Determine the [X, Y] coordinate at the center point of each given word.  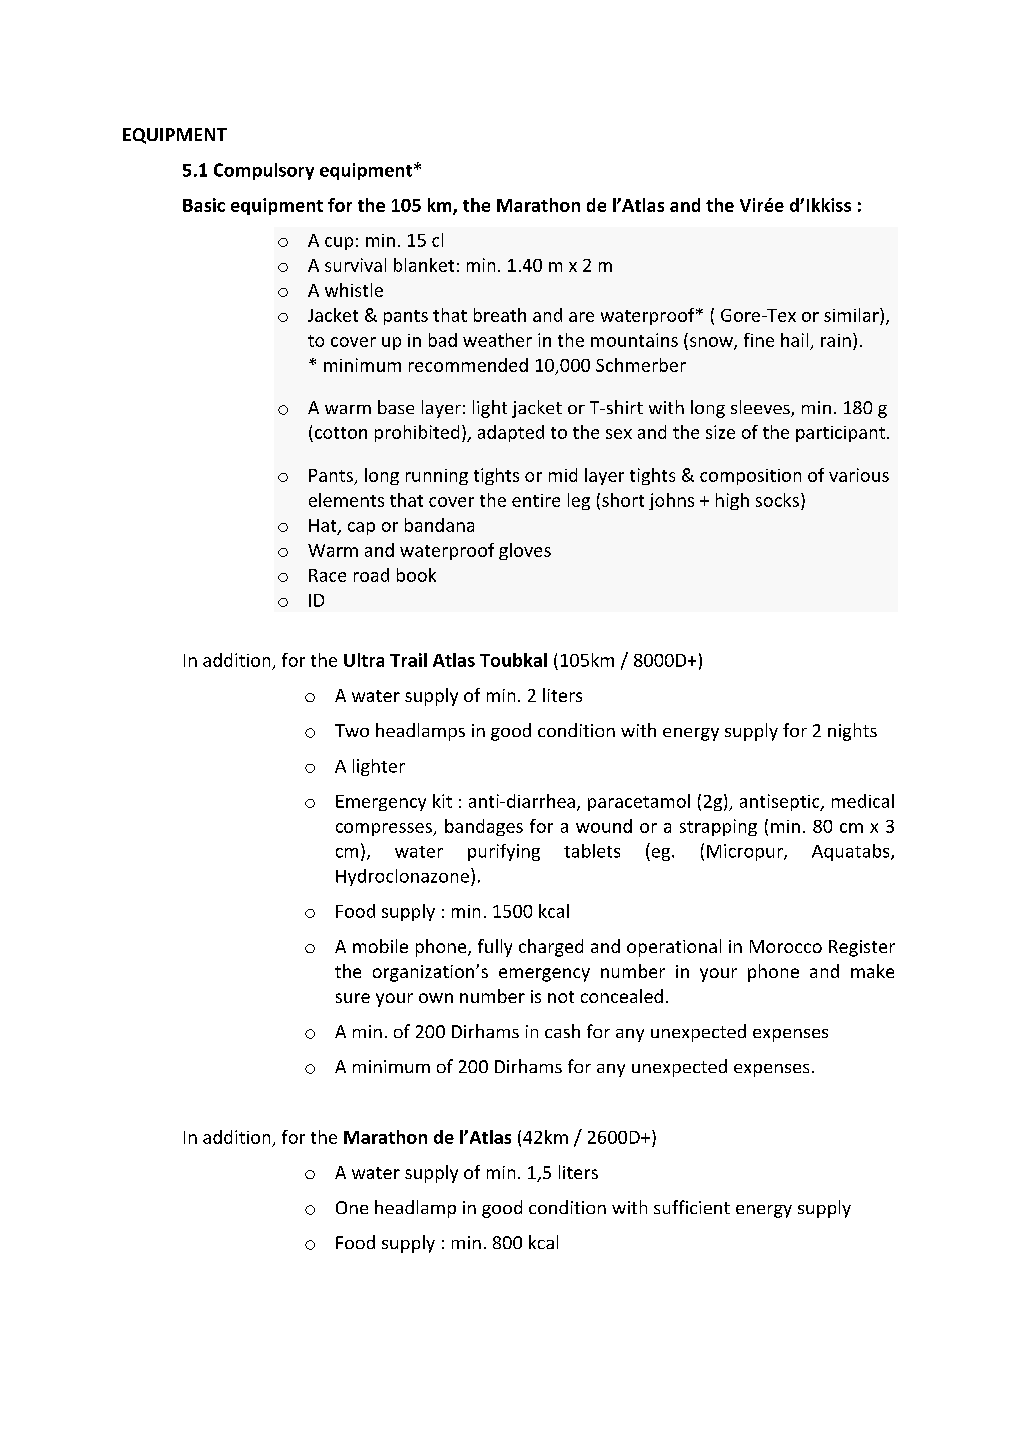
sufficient [692, 1207]
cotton [341, 433]
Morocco [786, 946]
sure [353, 998]
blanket [424, 265]
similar [852, 315]
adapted [511, 433]
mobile [380, 946]
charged [551, 948]
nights [852, 732]
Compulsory [264, 171]
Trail [408, 660]
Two [352, 730]
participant [840, 434]
